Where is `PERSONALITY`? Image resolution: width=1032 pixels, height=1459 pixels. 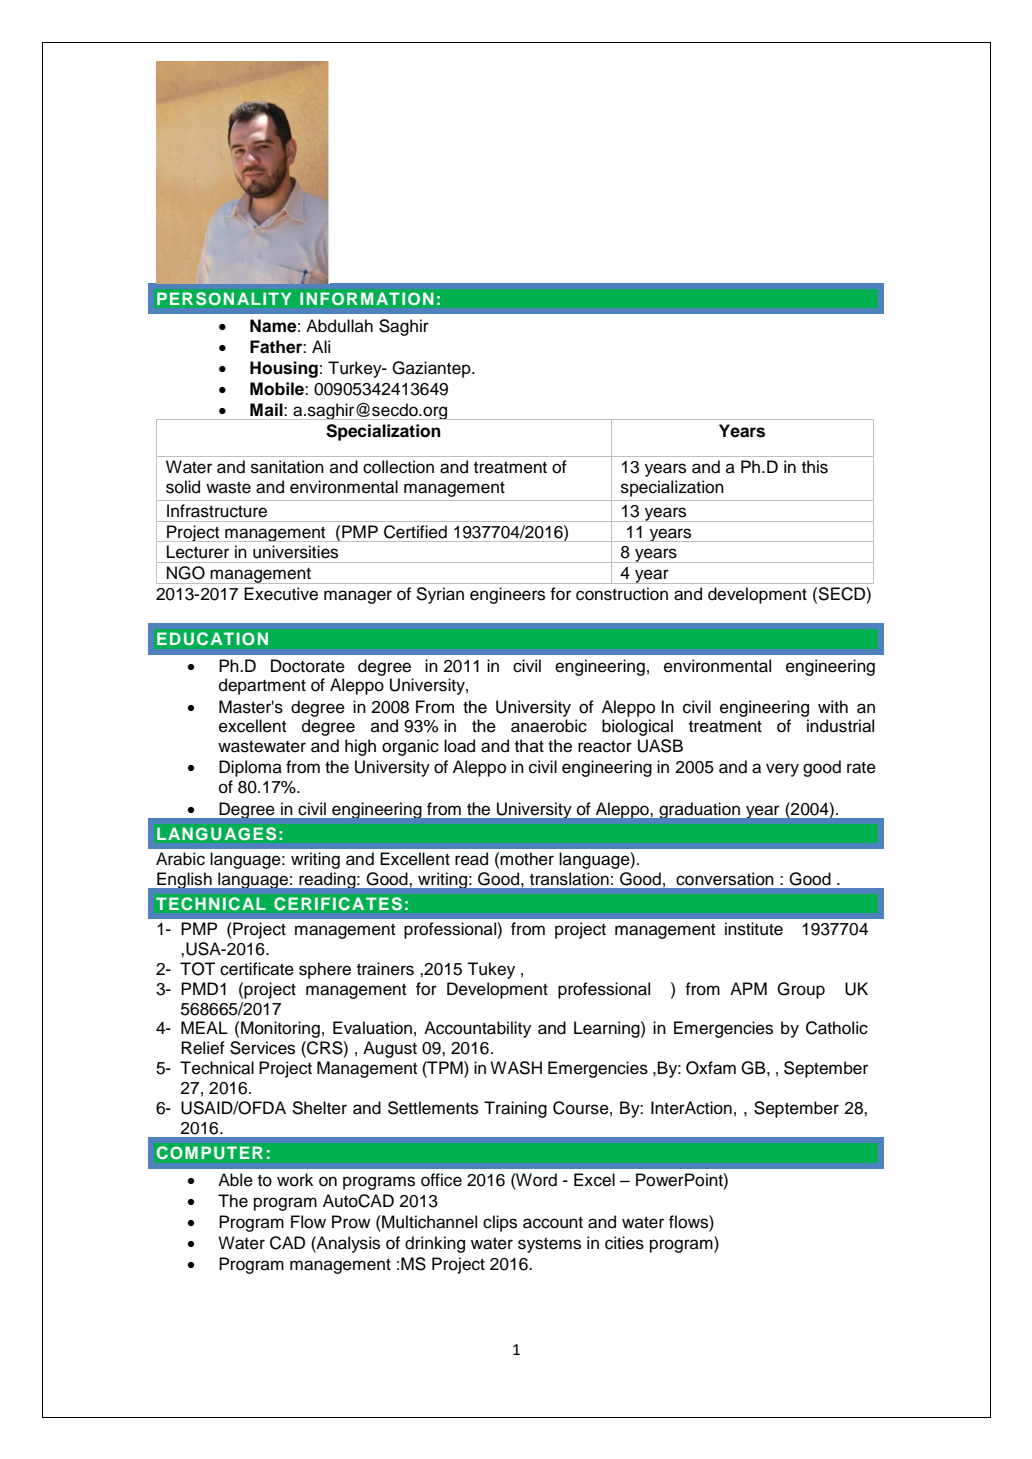
PERSONALITY is located at coordinates (224, 298).
